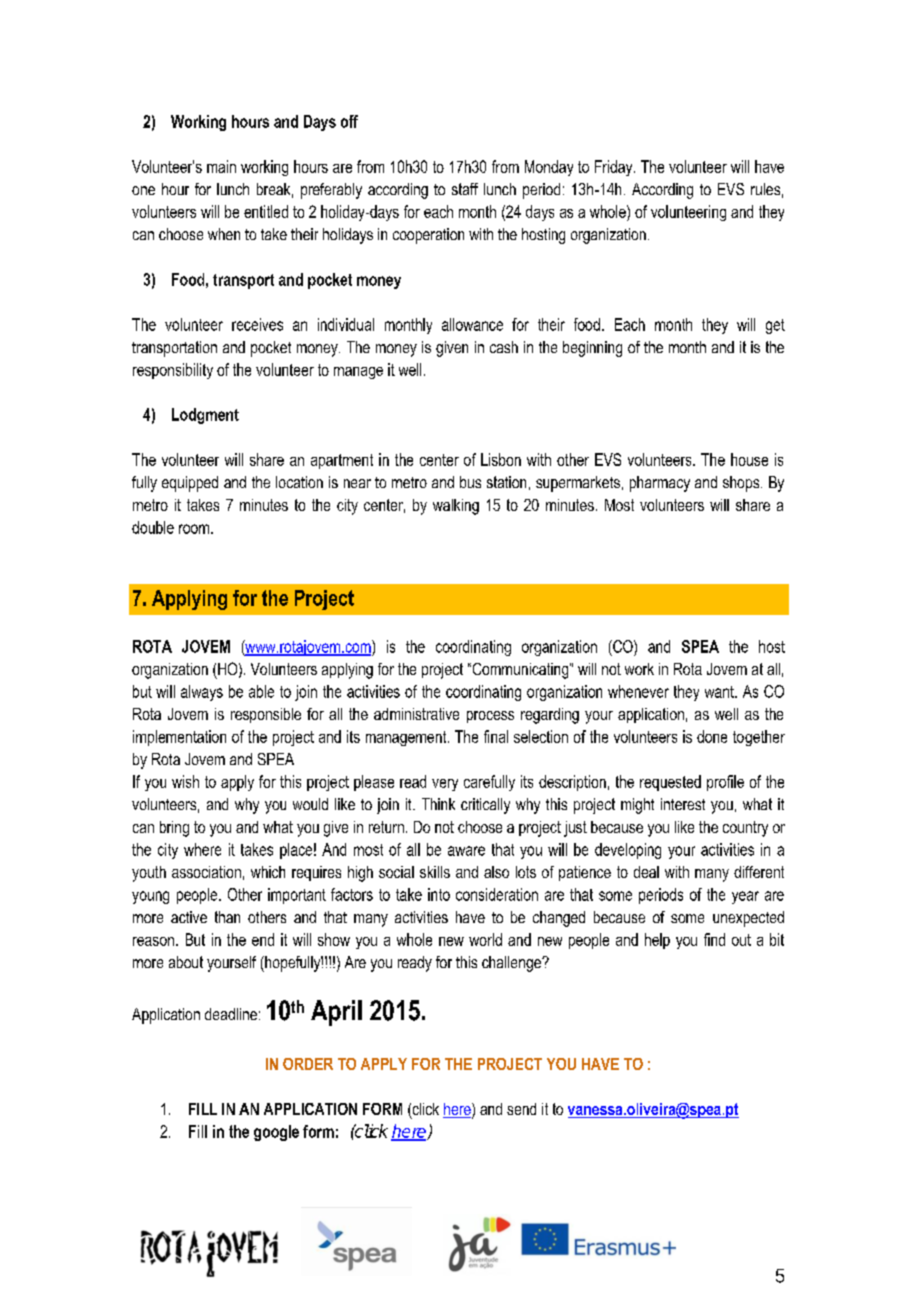 The image size is (924, 1308). What do you see at coordinates (190, 484) in the document?
I see `equipped` at bounding box center [190, 484].
